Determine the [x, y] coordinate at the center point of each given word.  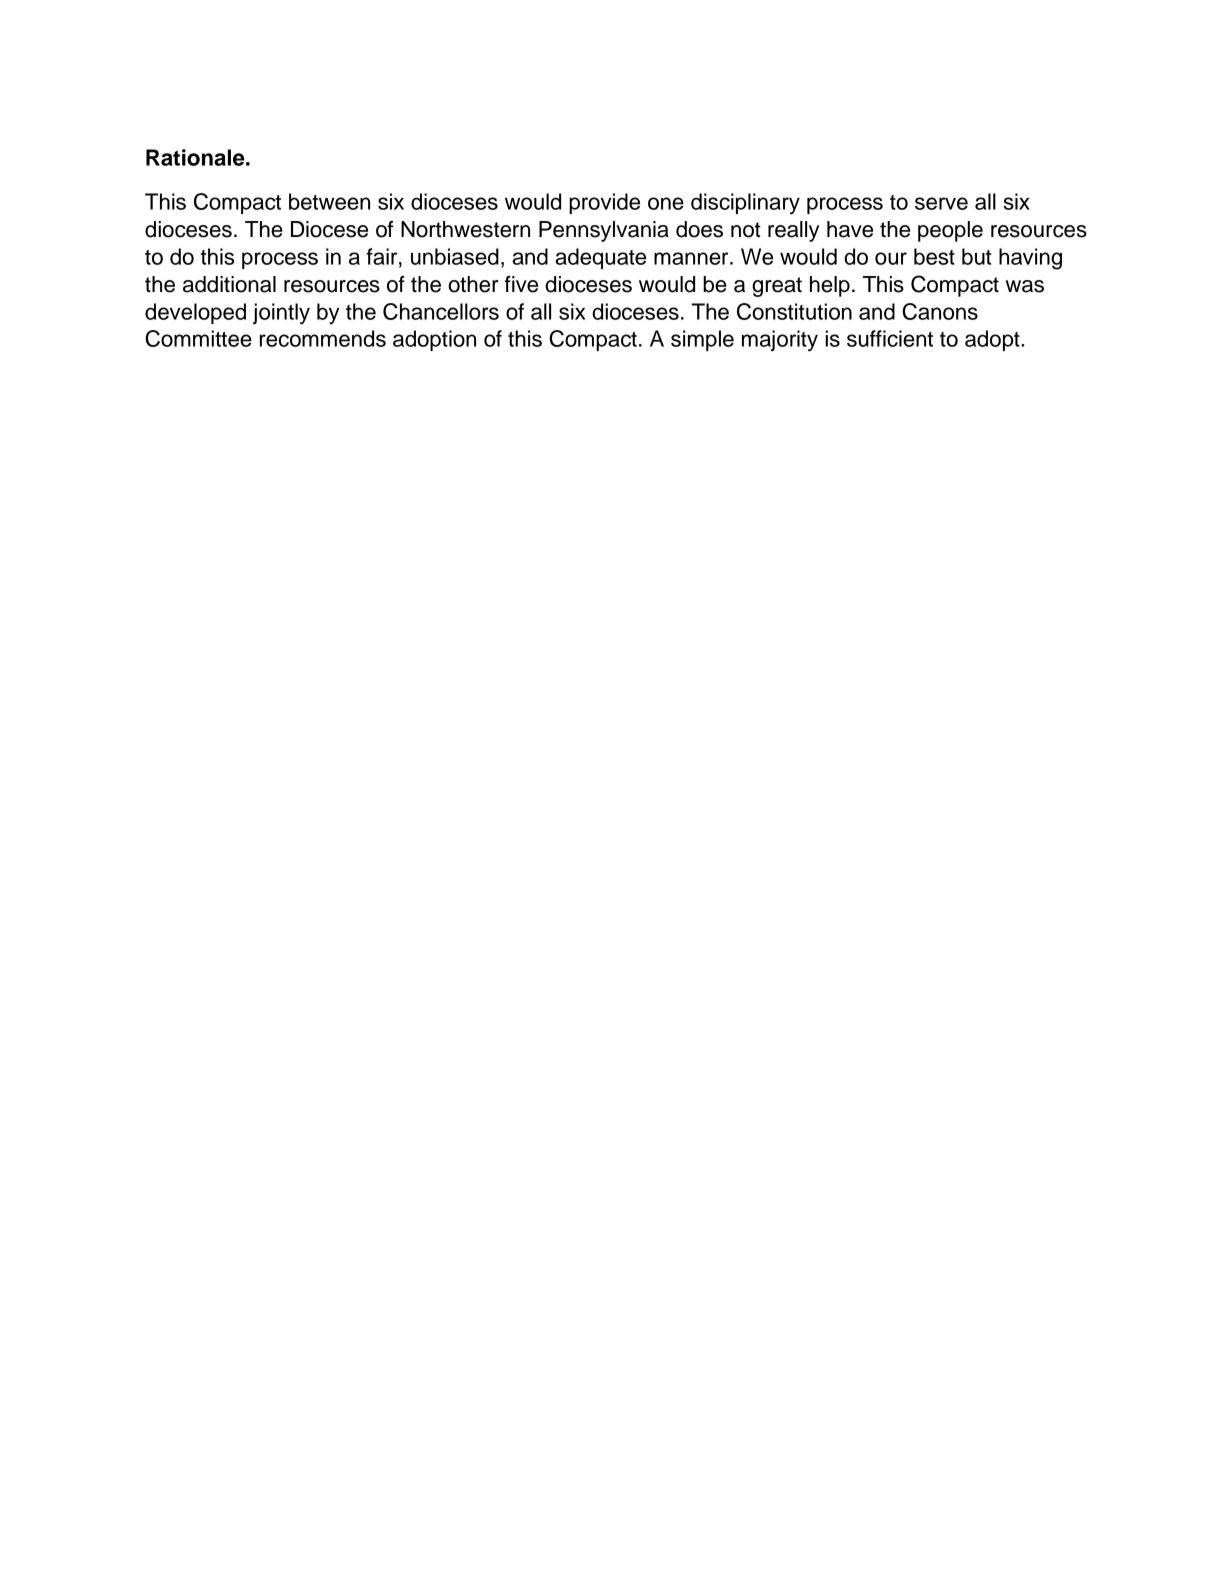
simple [702, 340]
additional [229, 284]
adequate [600, 258]
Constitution [794, 311]
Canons [940, 311]
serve [941, 203]
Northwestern [465, 229]
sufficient [890, 338]
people [950, 231]
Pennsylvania [604, 231]
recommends [323, 338]
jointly [281, 314]
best [934, 256]
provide [604, 203]
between [329, 201]
